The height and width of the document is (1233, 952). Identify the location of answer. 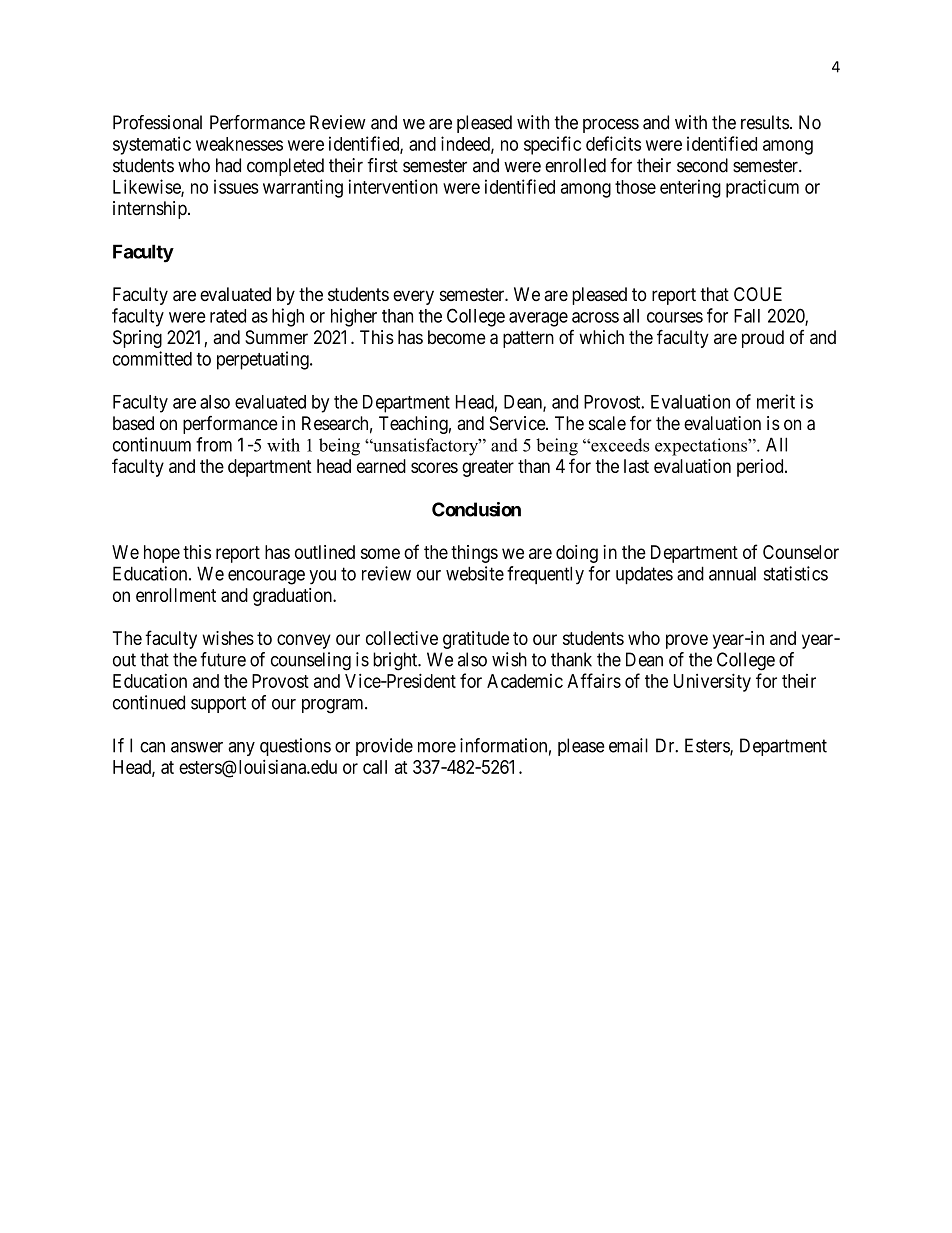
(197, 747).
